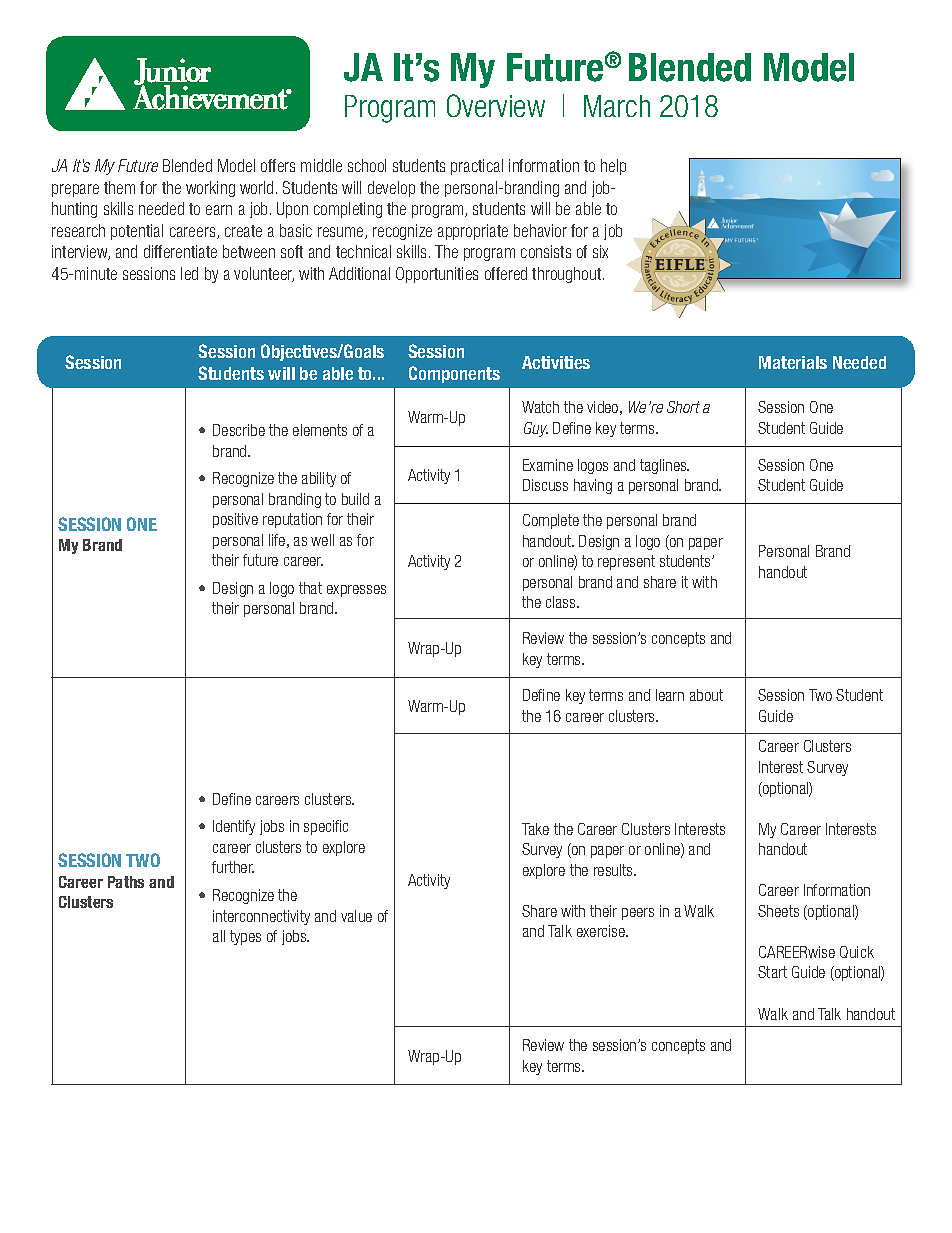  I want to click on represent, so click(626, 562).
